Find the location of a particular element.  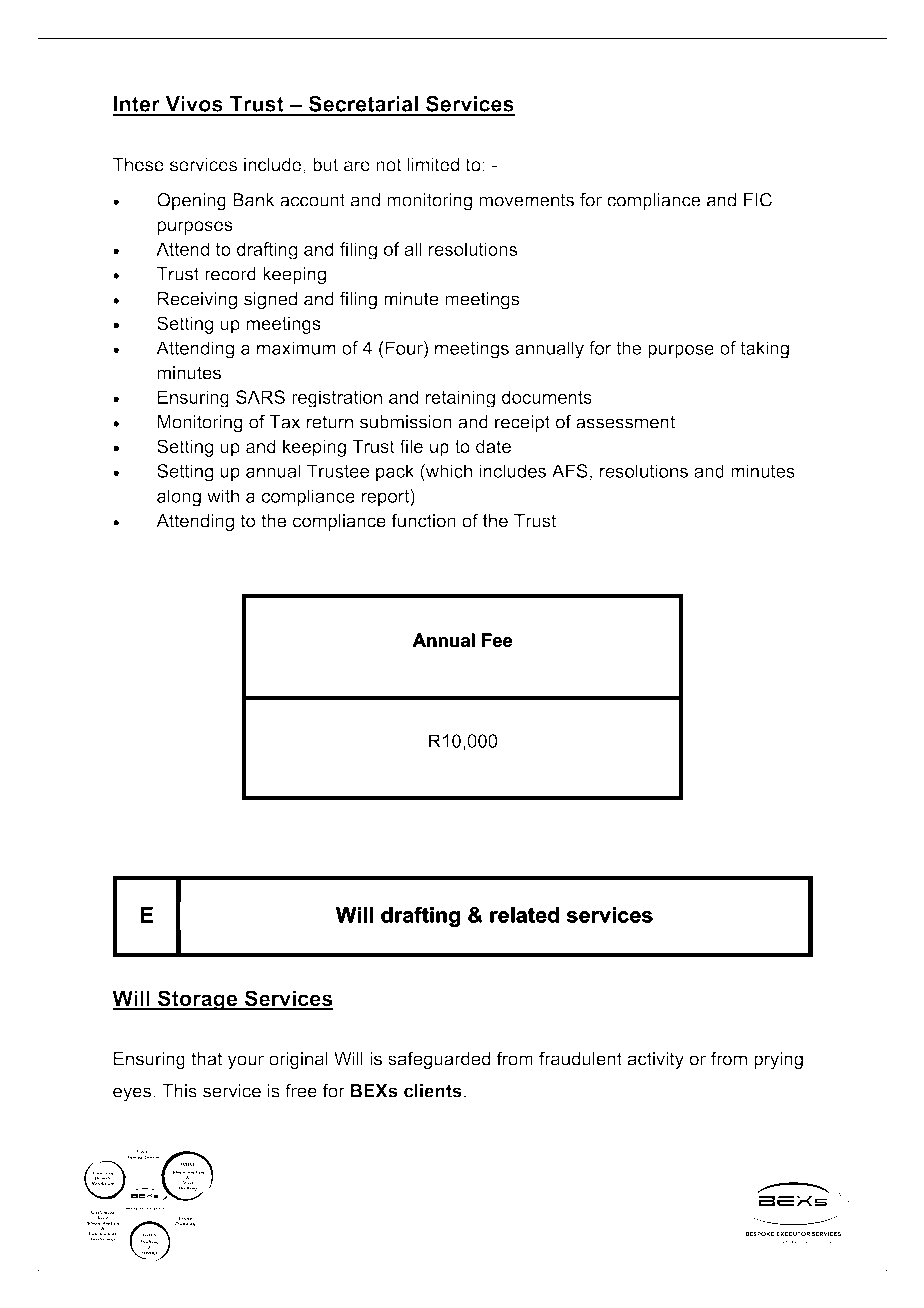

Opening is located at coordinates (191, 202).
